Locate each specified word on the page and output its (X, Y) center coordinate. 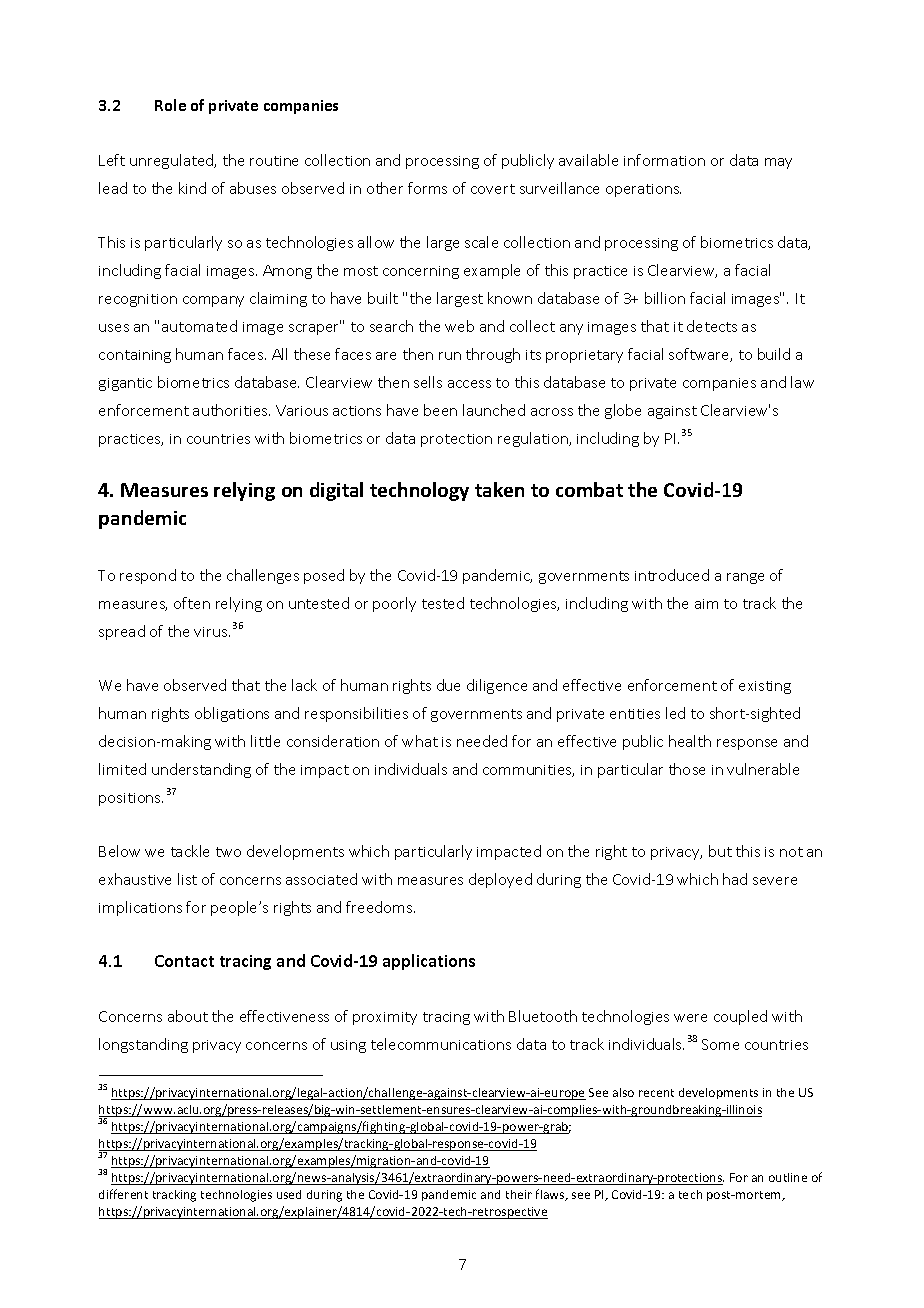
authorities (231, 410)
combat (589, 489)
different (123, 1194)
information (664, 160)
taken (499, 489)
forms (427, 188)
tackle (190, 851)
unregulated (173, 161)
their (519, 1194)
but (720, 851)
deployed (500, 880)
